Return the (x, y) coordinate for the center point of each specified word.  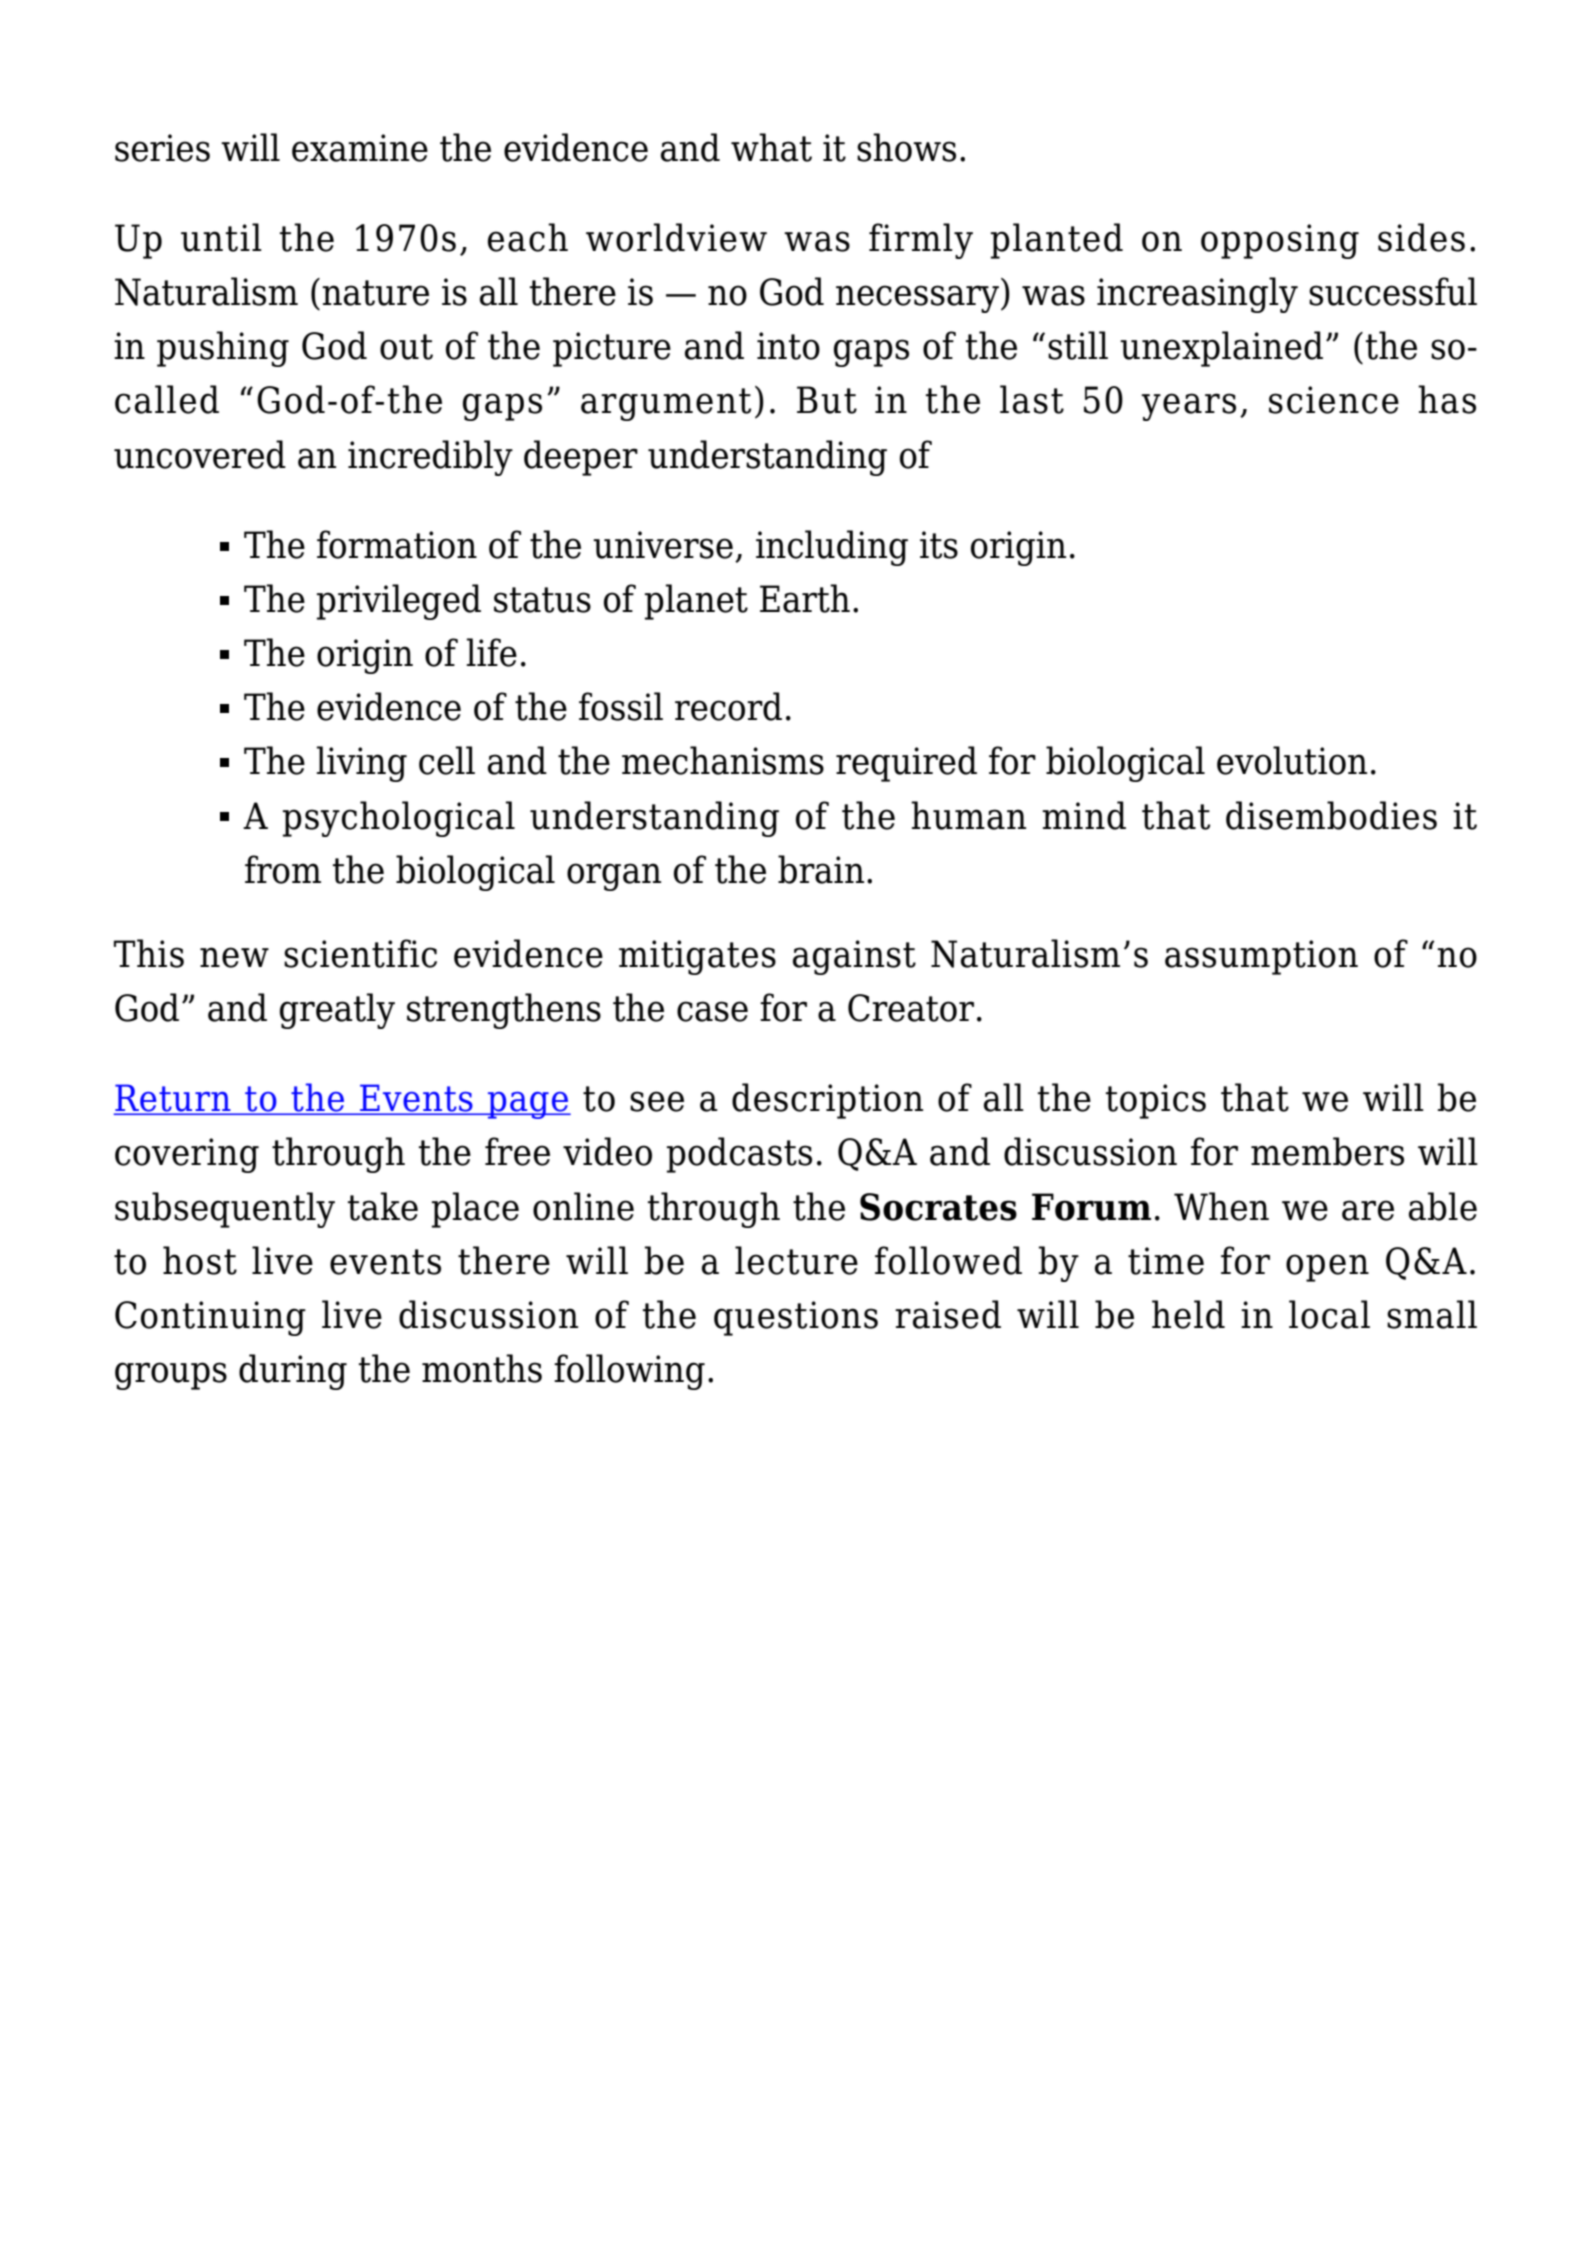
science (1334, 400)
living (362, 764)
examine (360, 148)
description (827, 1101)
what (771, 147)
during (293, 1372)
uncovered (200, 454)
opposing (1280, 241)
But (827, 400)
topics (1156, 1101)
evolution (1292, 760)
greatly (337, 1011)
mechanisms (723, 760)
